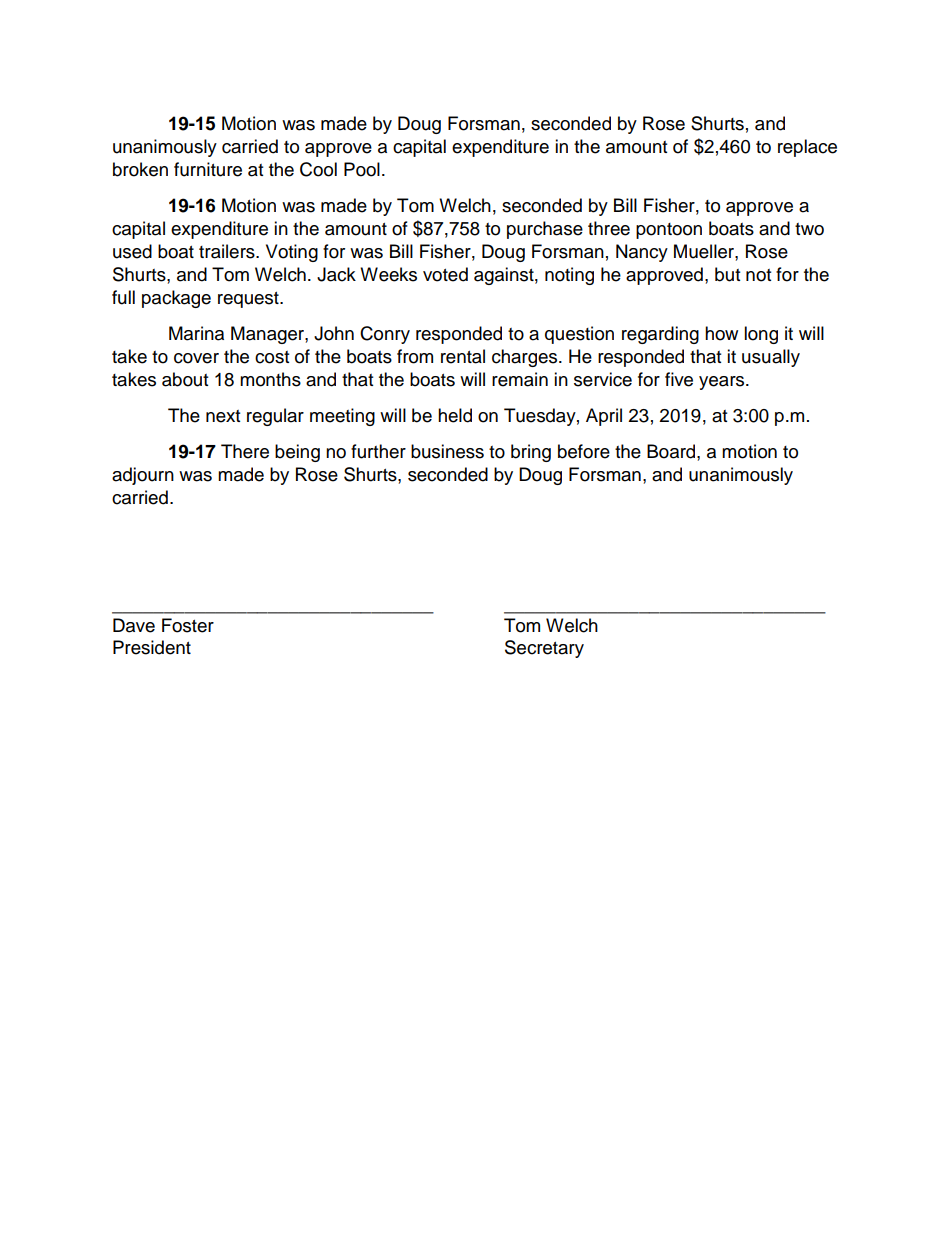  I want to click on years, so click(723, 383).
